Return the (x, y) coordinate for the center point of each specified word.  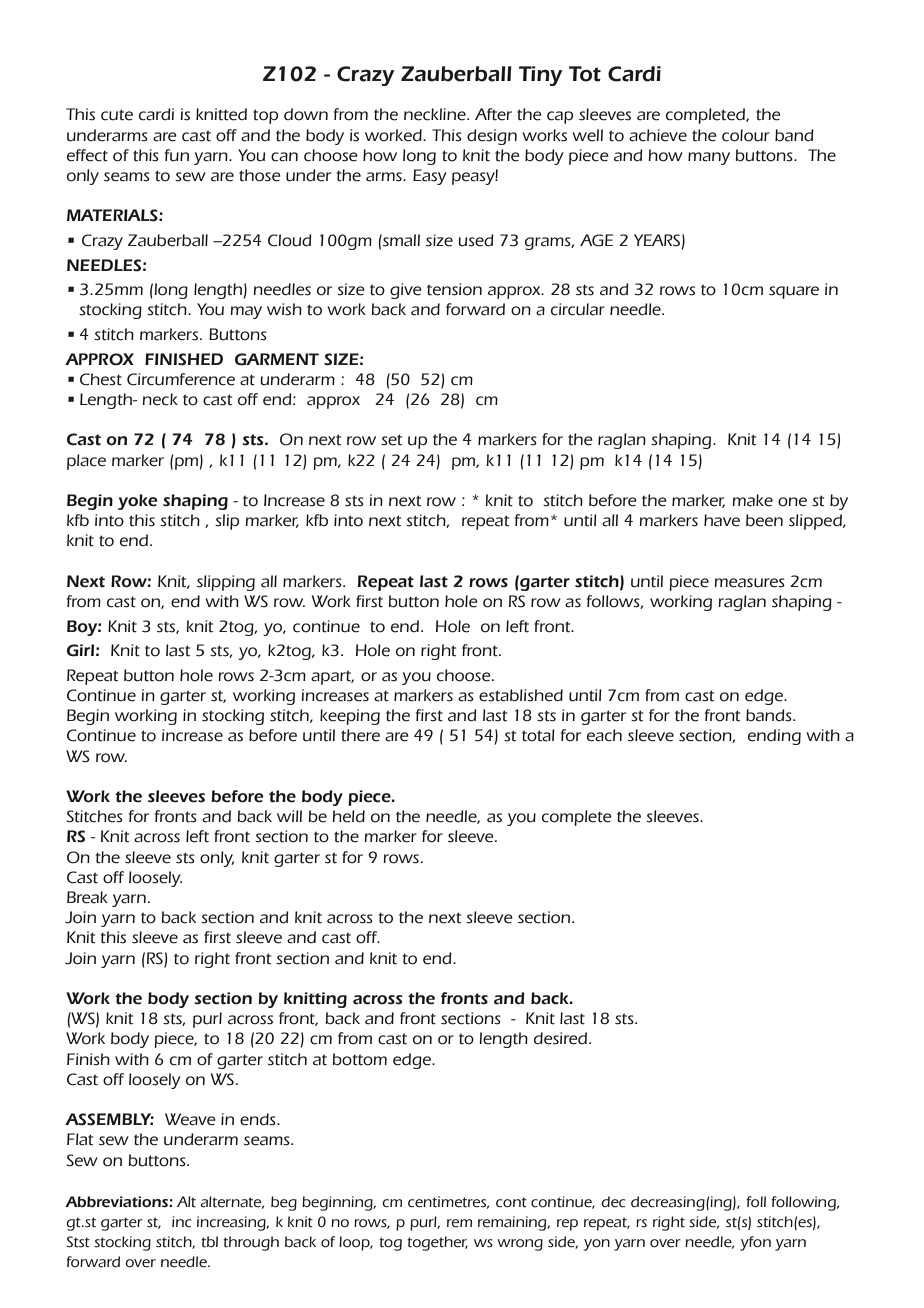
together (437, 1243)
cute (117, 115)
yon (597, 1245)
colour (746, 135)
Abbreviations (117, 1202)
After (493, 114)
